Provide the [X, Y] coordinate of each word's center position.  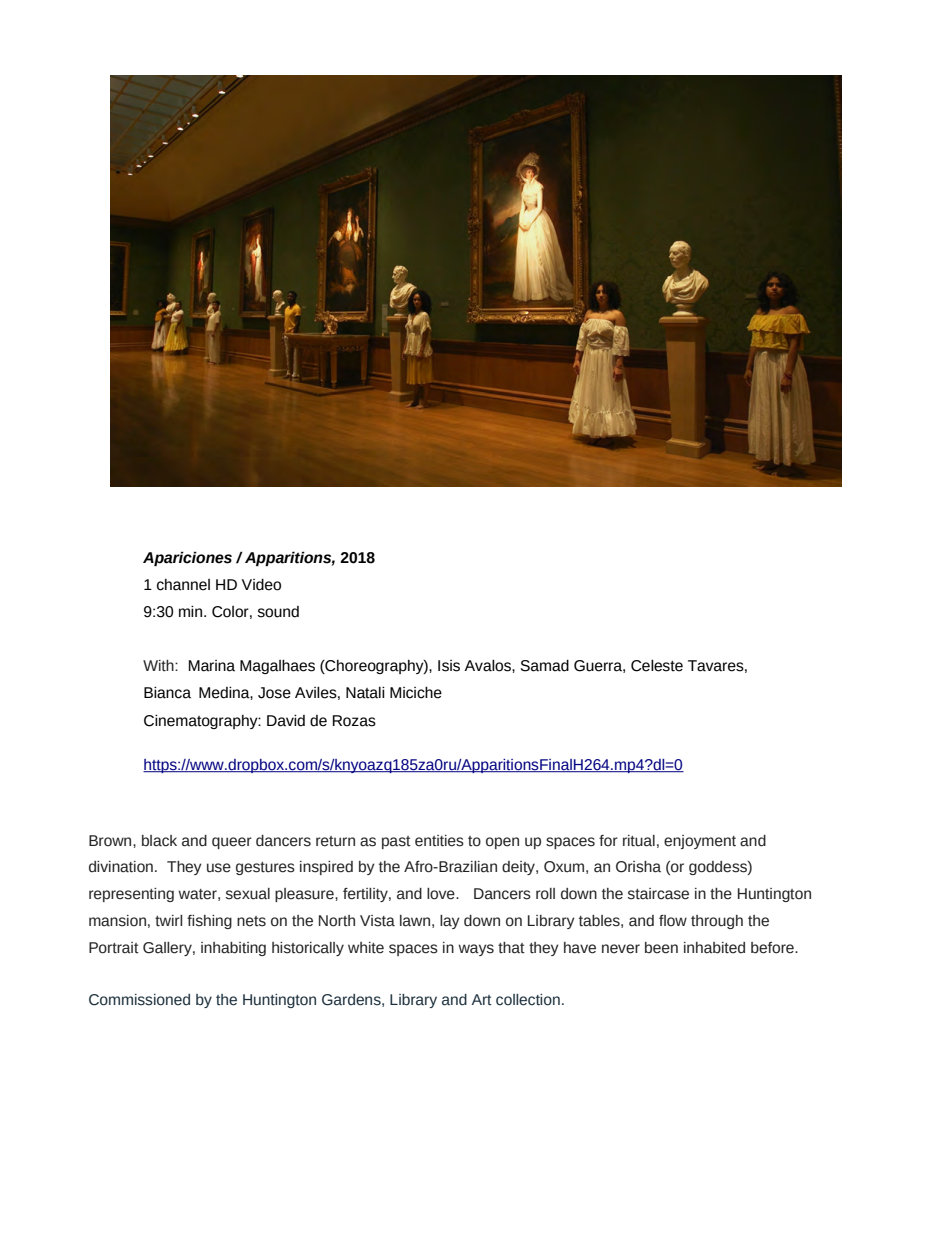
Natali [365, 693]
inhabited [714, 948]
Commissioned [139, 1000]
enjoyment [700, 842]
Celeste [657, 666]
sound [278, 612]
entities [439, 841]
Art [482, 999]
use [219, 868]
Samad [545, 666]
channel [183, 585]
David [286, 721]
